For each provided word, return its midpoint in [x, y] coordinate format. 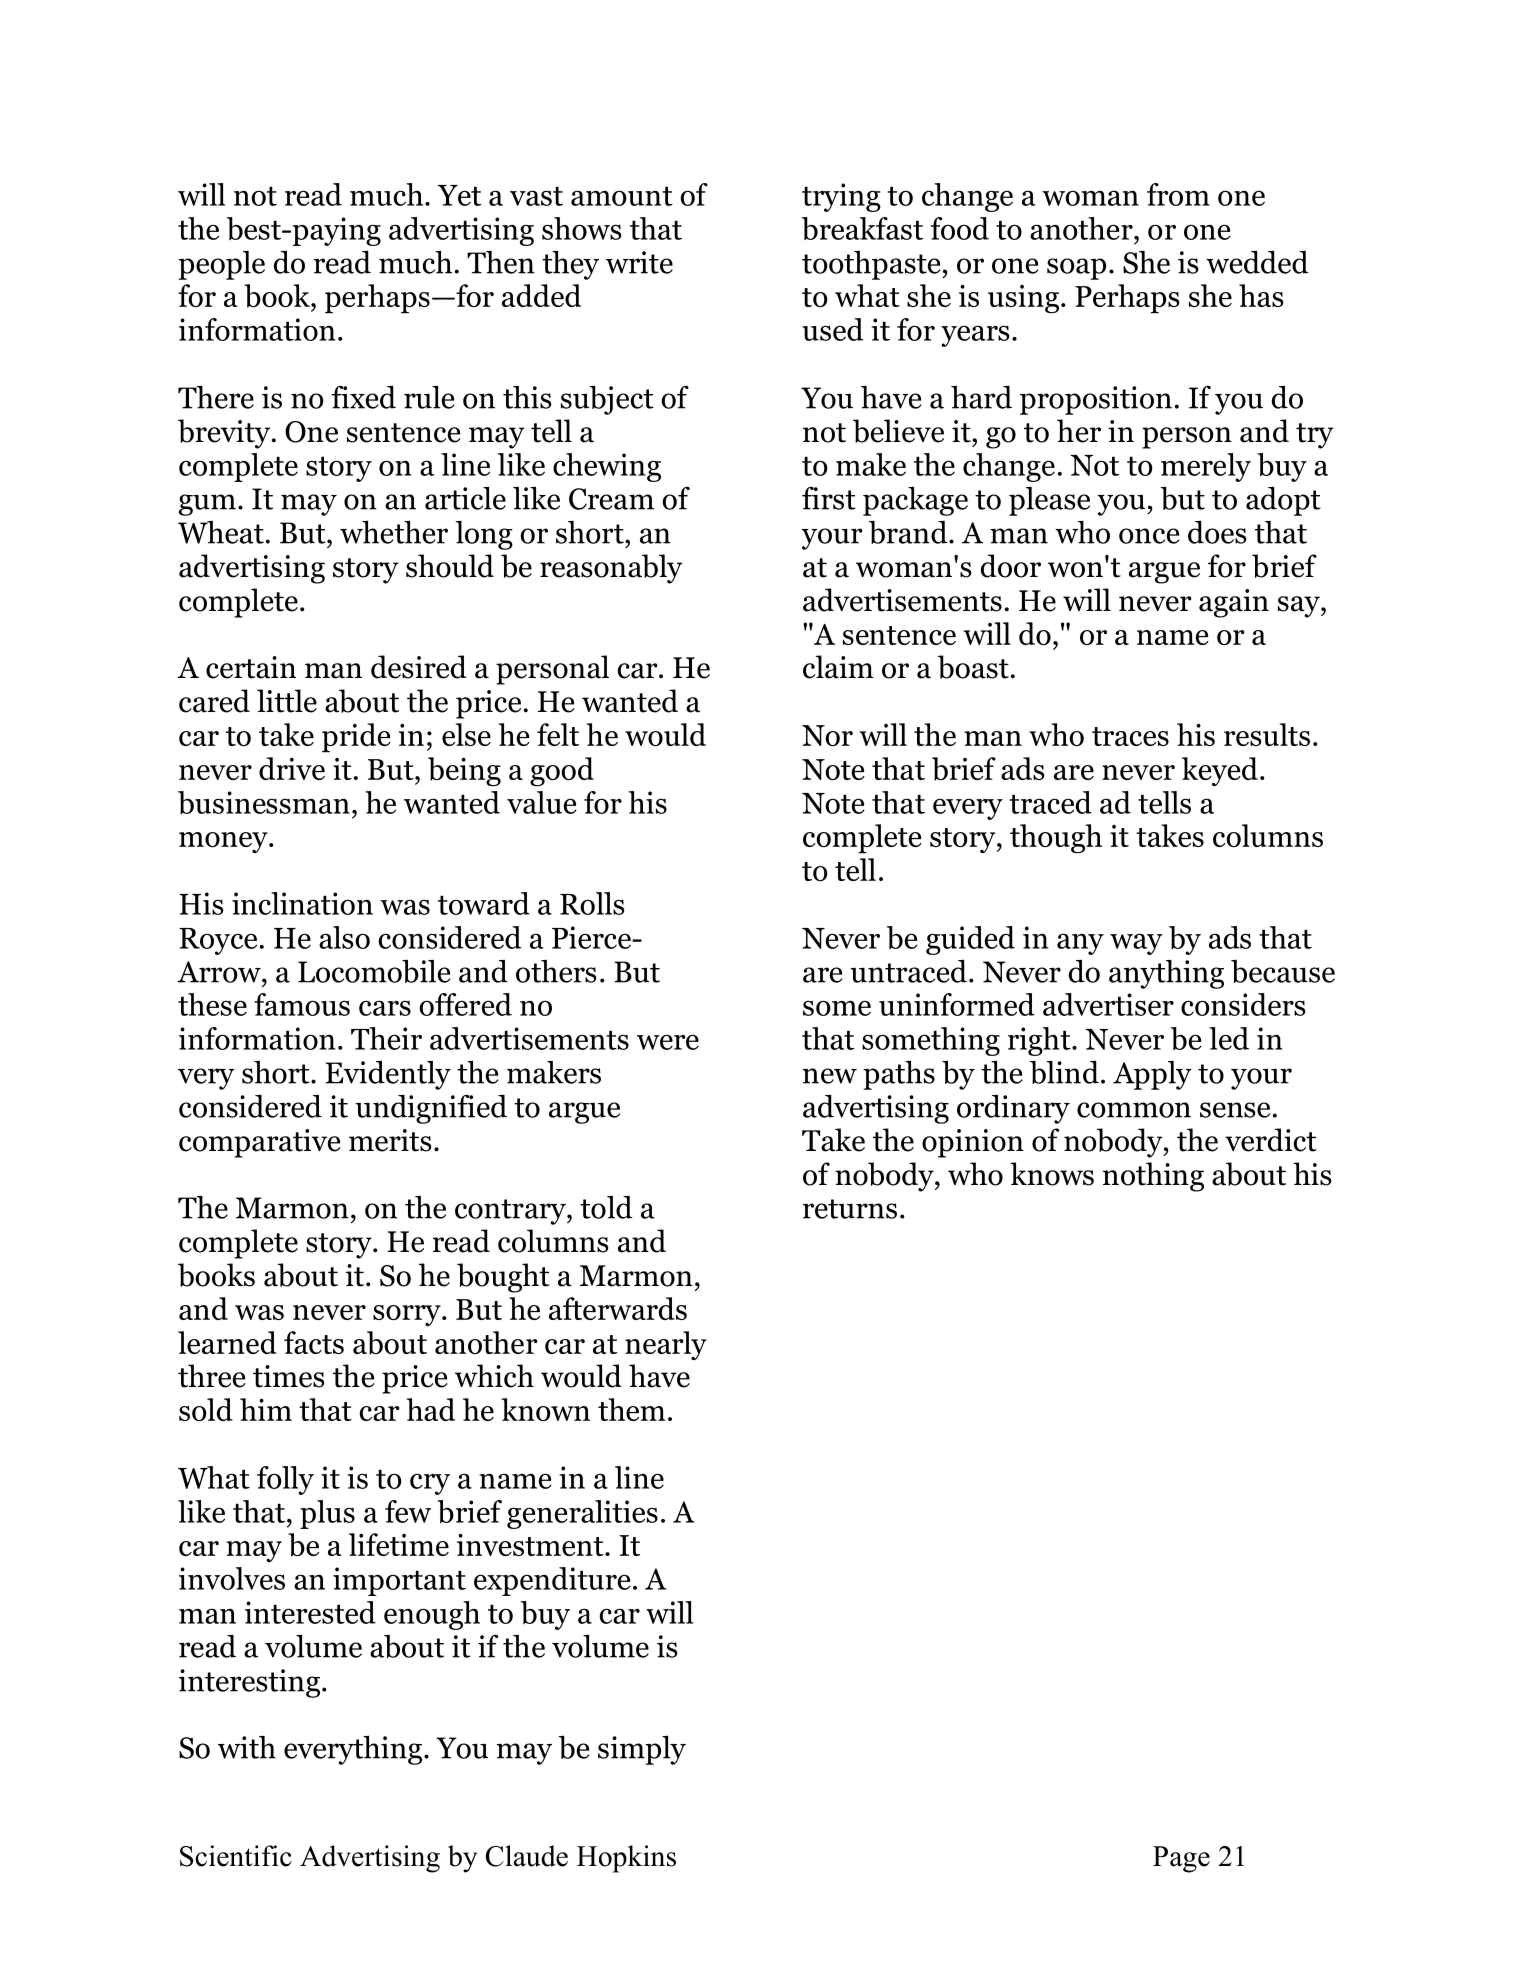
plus [327, 1514]
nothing [1153, 1177]
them [632, 1409]
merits [390, 1140]
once [1149, 536]
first [829, 498]
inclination [302, 903]
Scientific [236, 1856]
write [639, 262]
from [1178, 194]
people [221, 265]
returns [850, 1209]
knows [1052, 1174]
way [1136, 944]
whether [394, 532]
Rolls [592, 903]
